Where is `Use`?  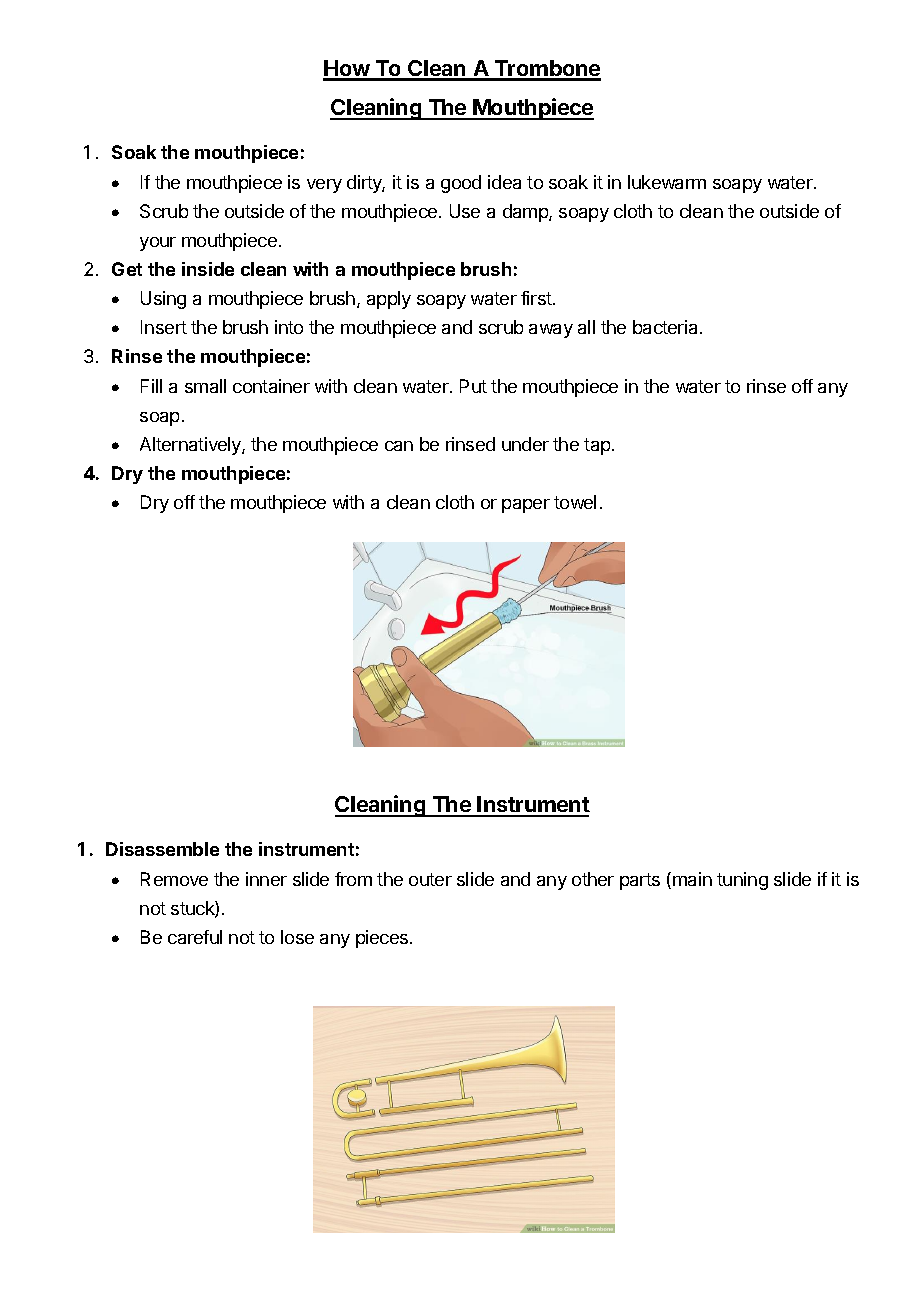
Use is located at coordinates (465, 211).
